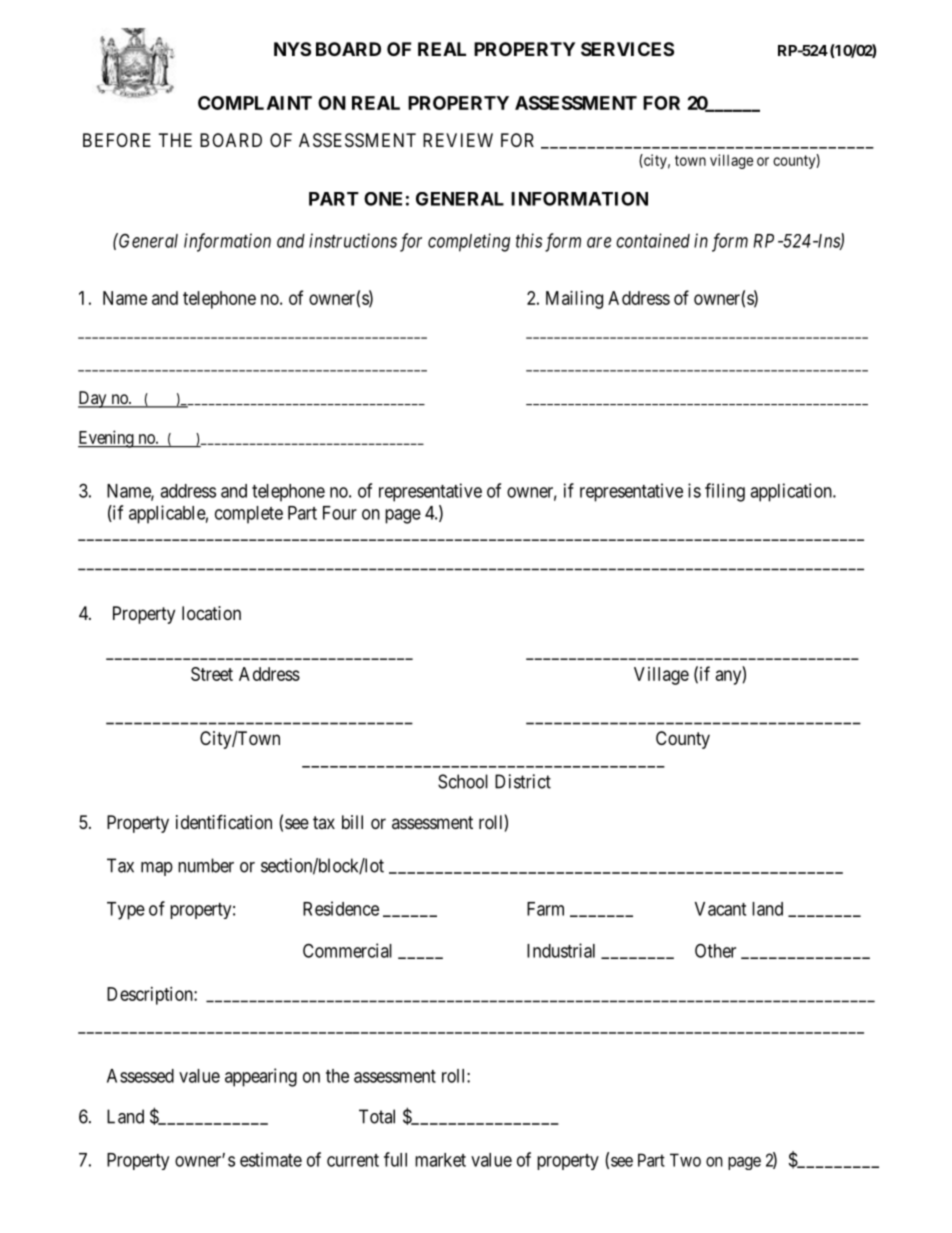 This screenshot has height=1233, width=952. Describe the element at coordinates (140, 1076) in the screenshot. I see `Assessed` at that location.
